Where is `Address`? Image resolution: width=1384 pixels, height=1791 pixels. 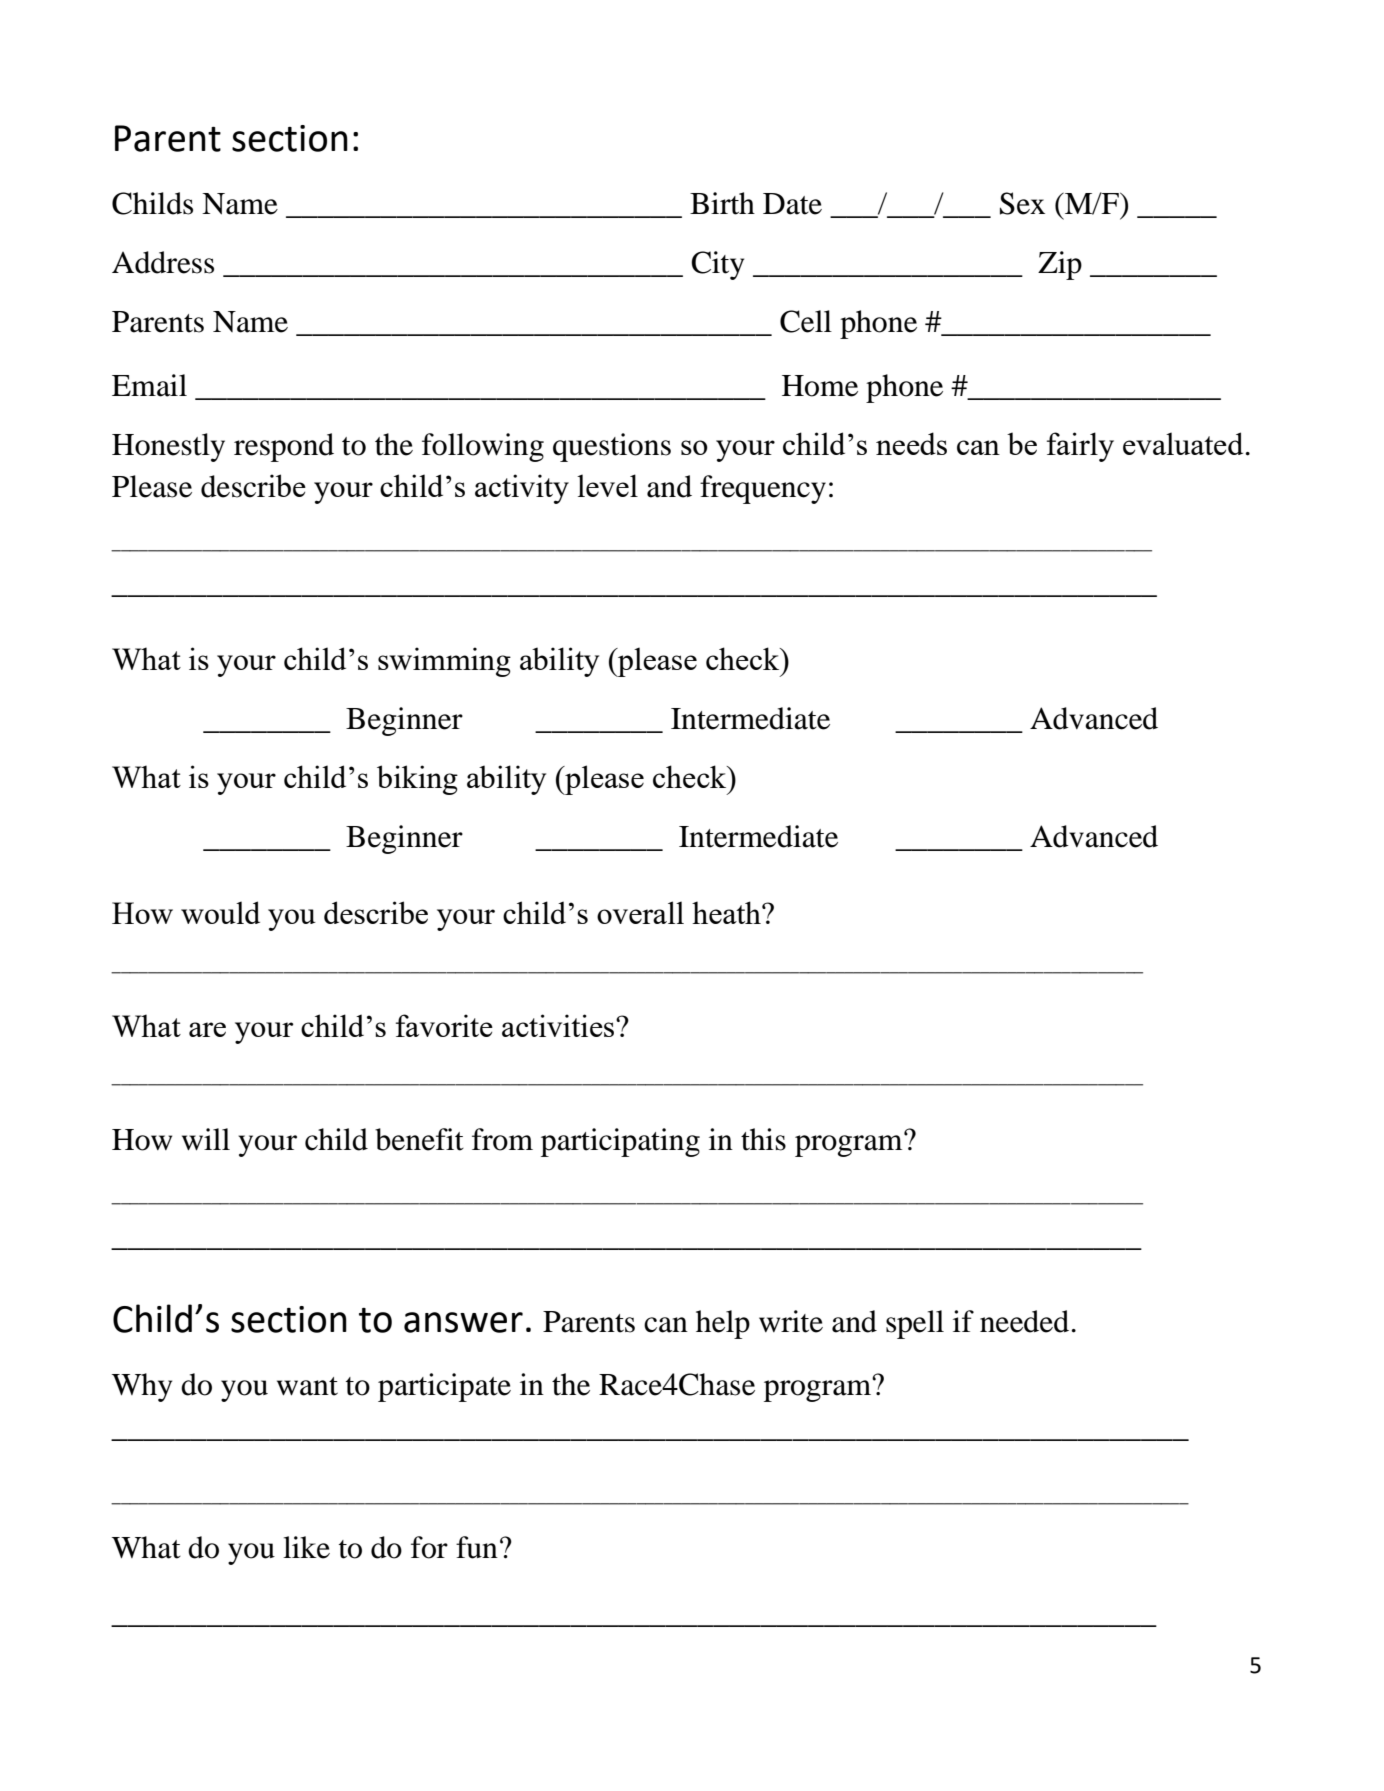
Address is located at coordinates (163, 262).
